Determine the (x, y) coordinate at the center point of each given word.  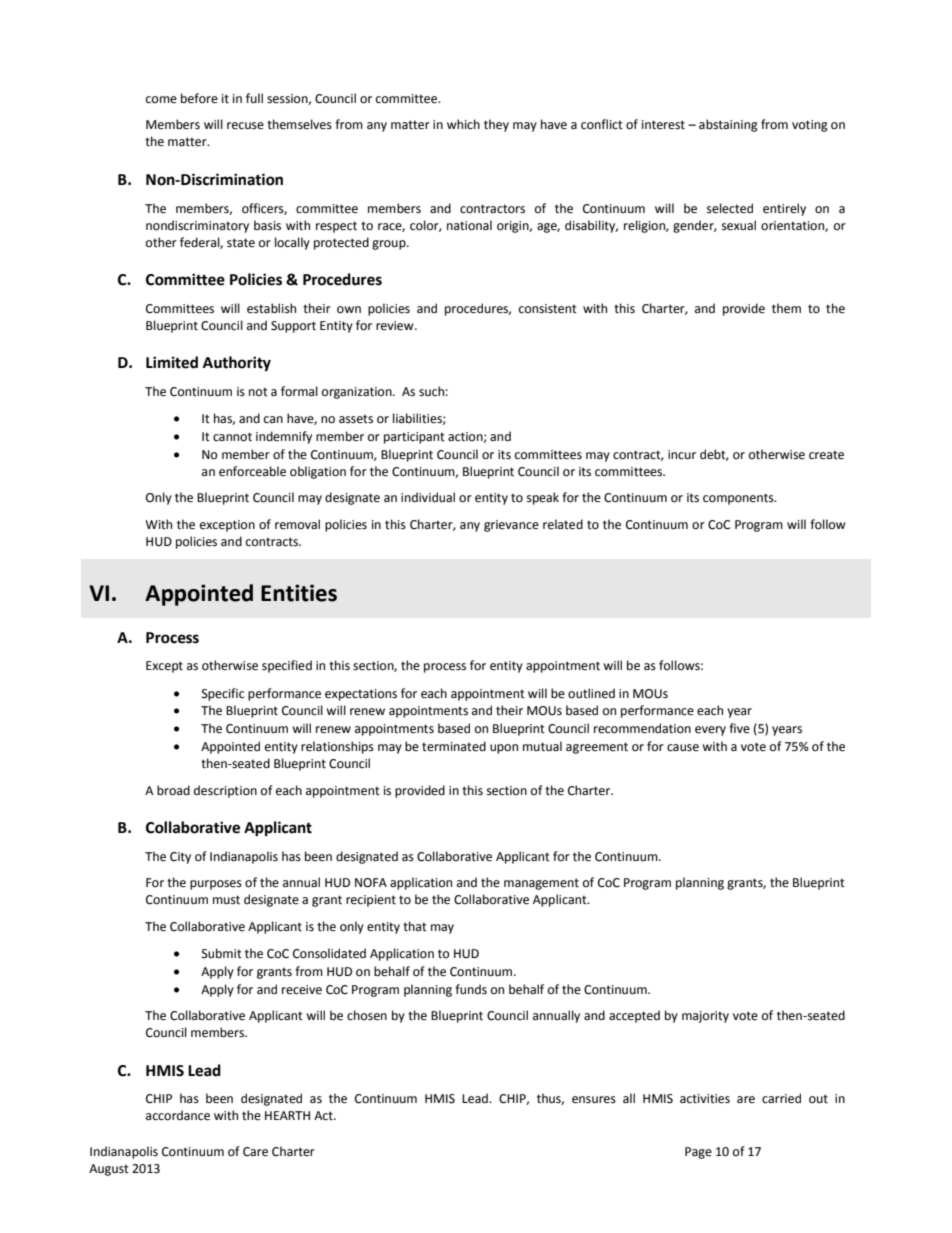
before (199, 98)
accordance (178, 1115)
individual (428, 497)
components (739, 499)
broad (173, 790)
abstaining (728, 125)
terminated (454, 746)
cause (683, 748)
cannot (232, 437)
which (463, 124)
